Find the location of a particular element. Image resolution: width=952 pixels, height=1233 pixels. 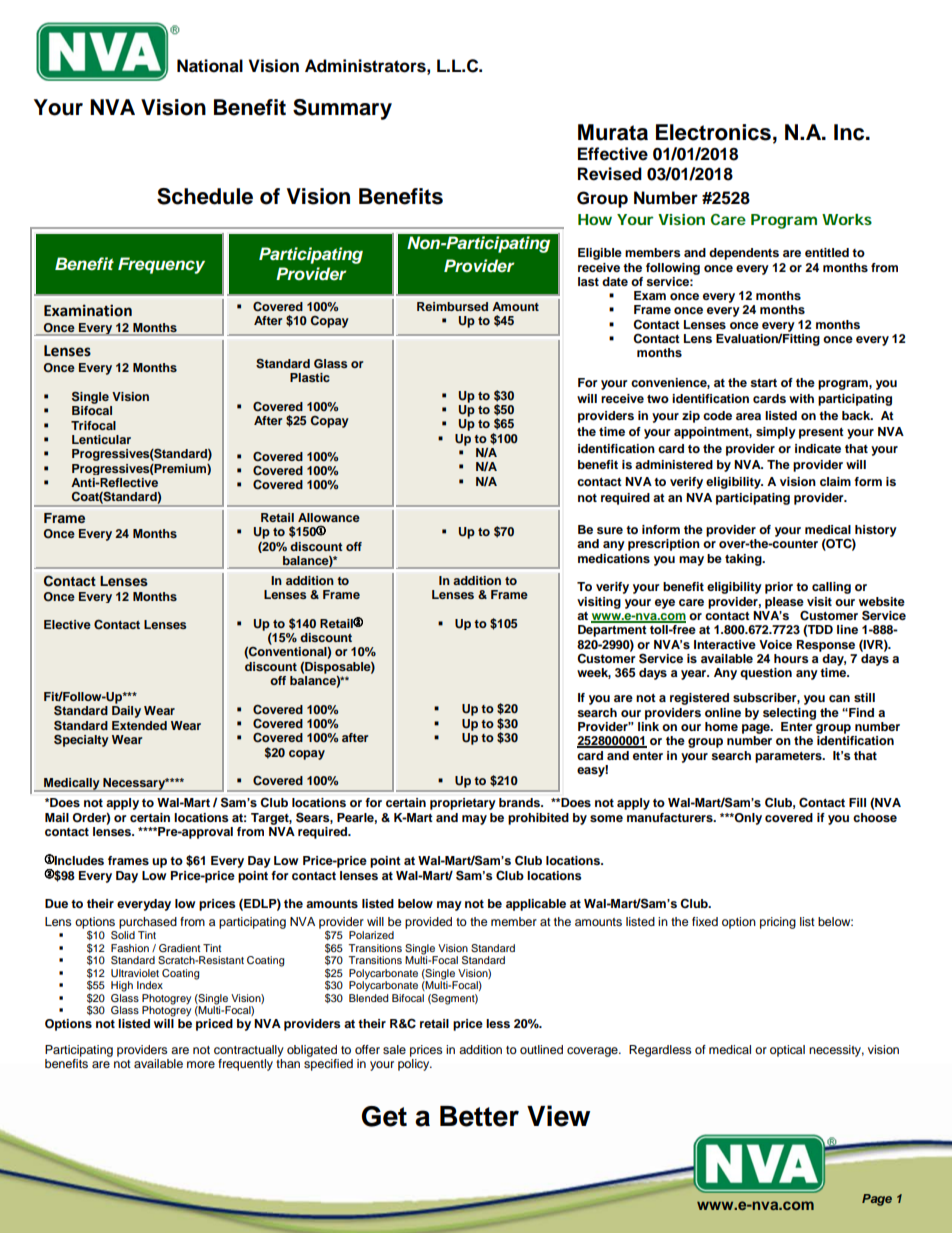

medications is located at coordinates (614, 558).
